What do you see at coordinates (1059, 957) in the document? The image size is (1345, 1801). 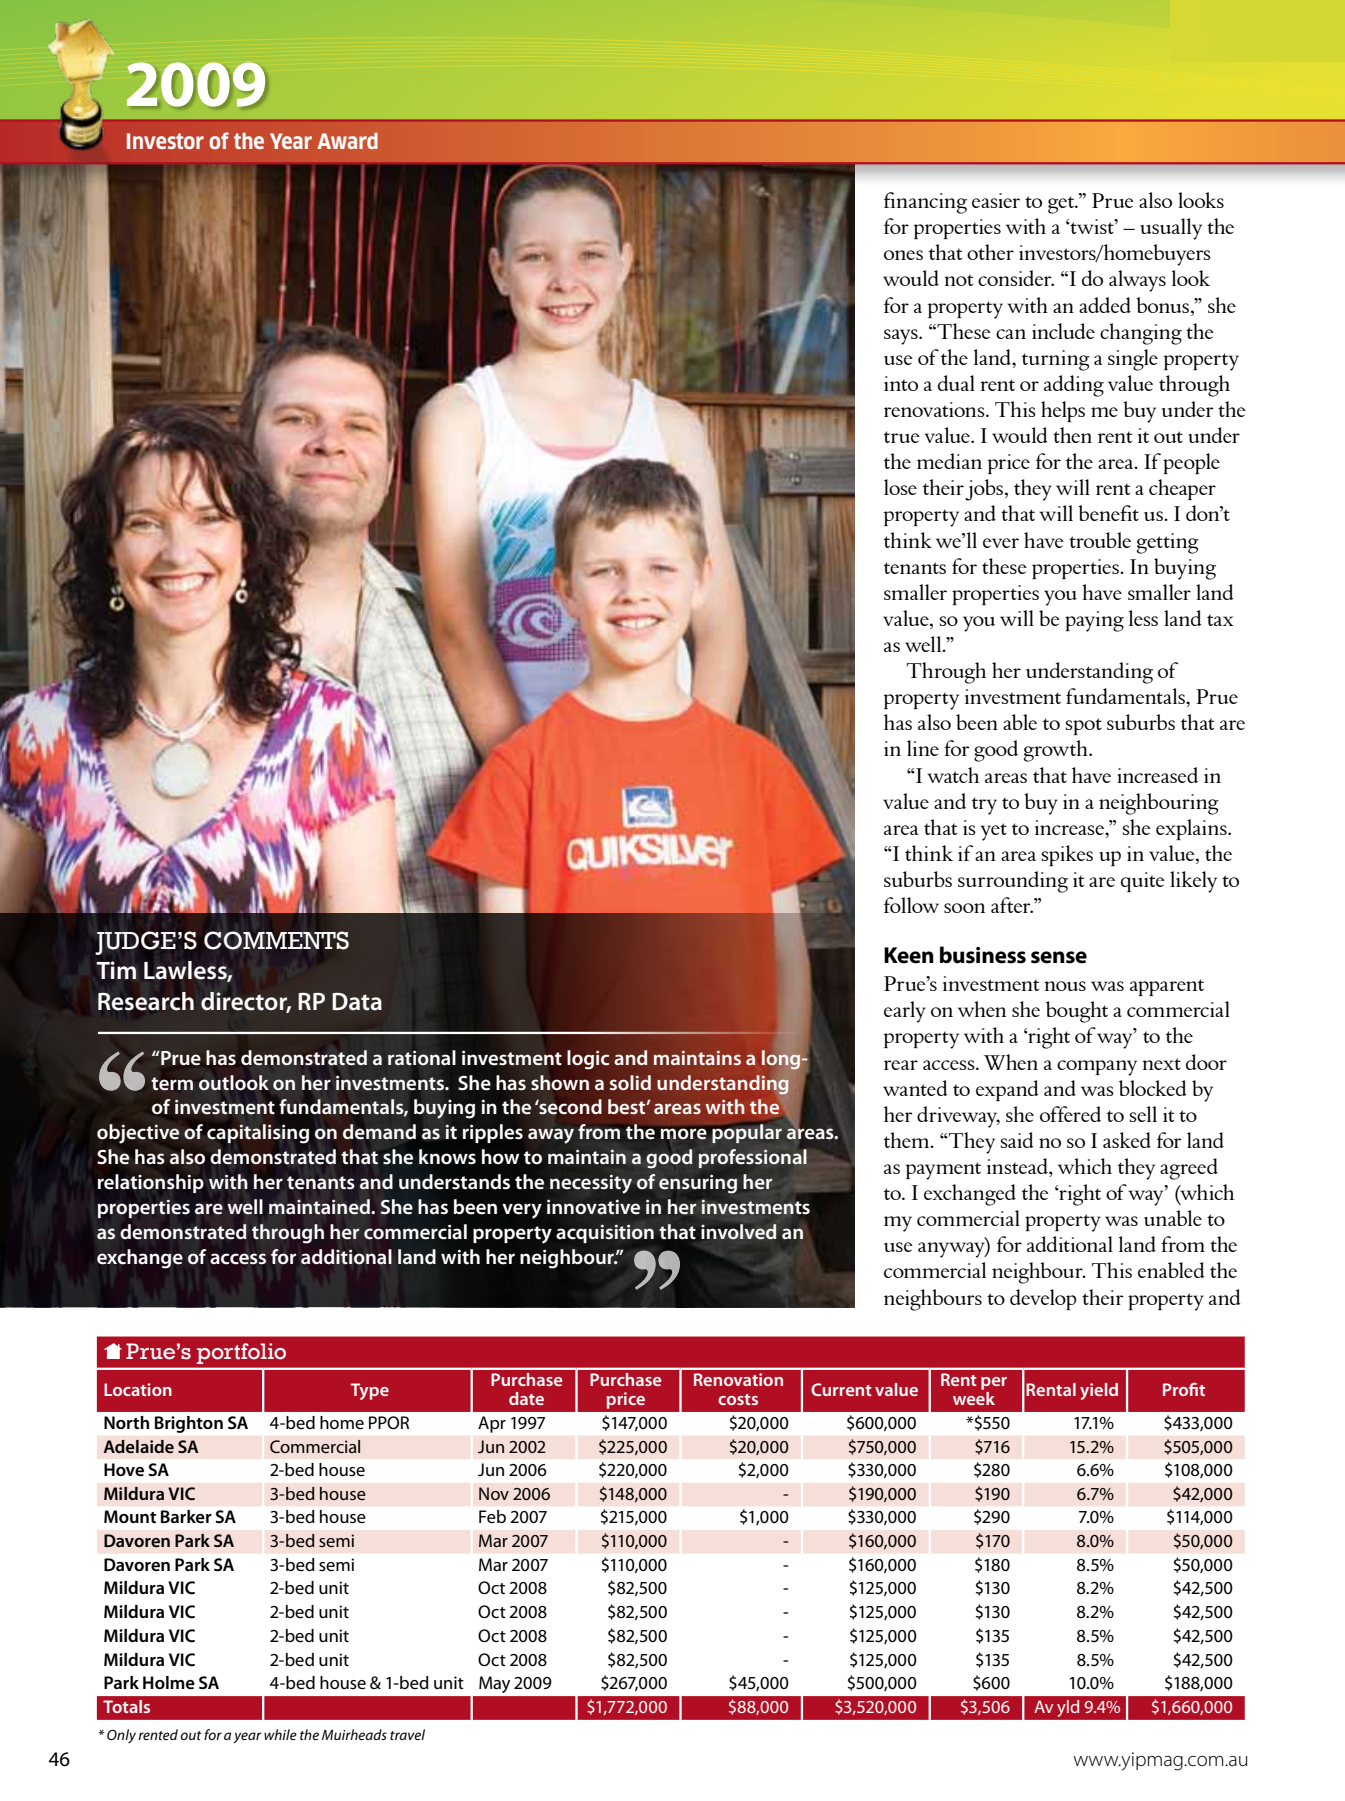 I see `sense` at bounding box center [1059, 957].
